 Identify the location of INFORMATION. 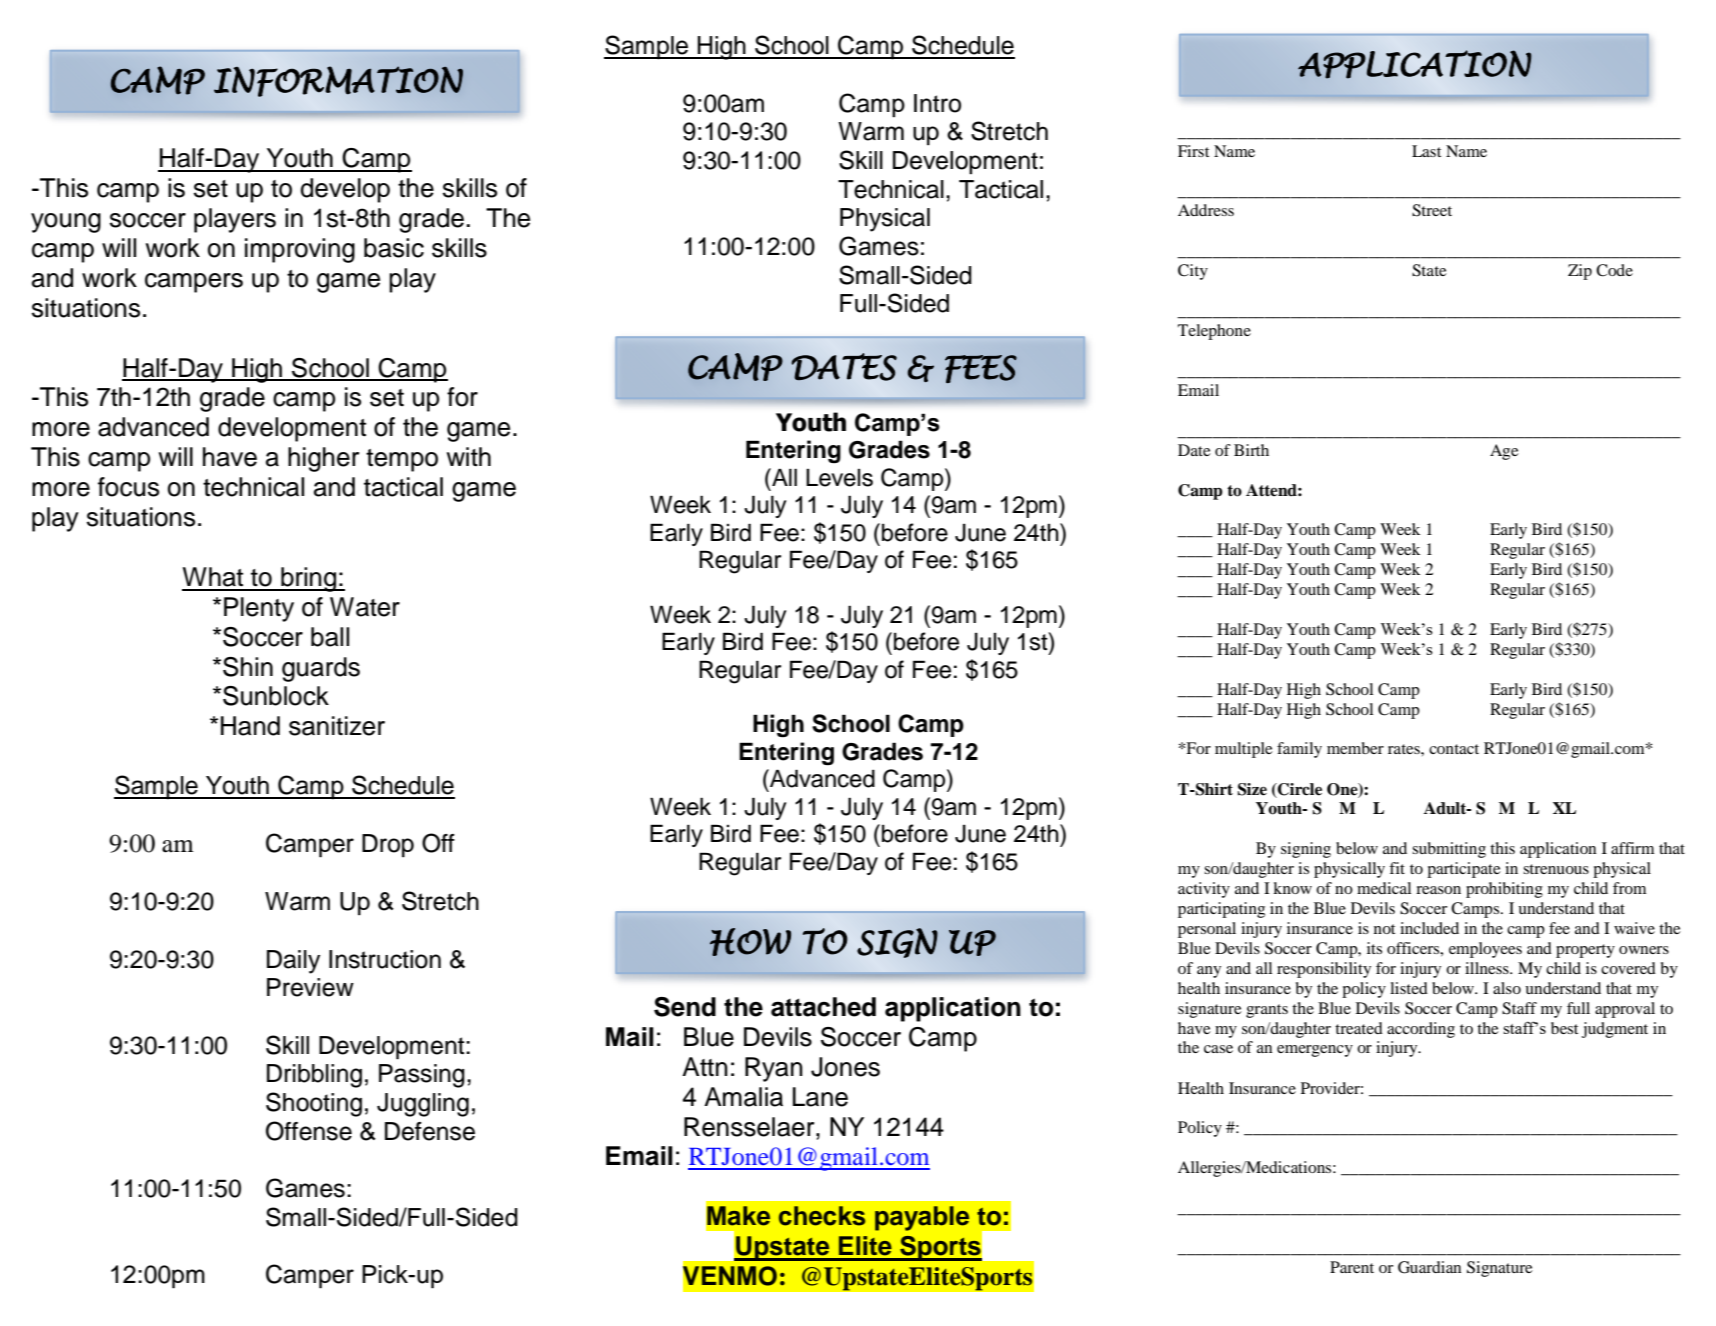
(338, 81).
